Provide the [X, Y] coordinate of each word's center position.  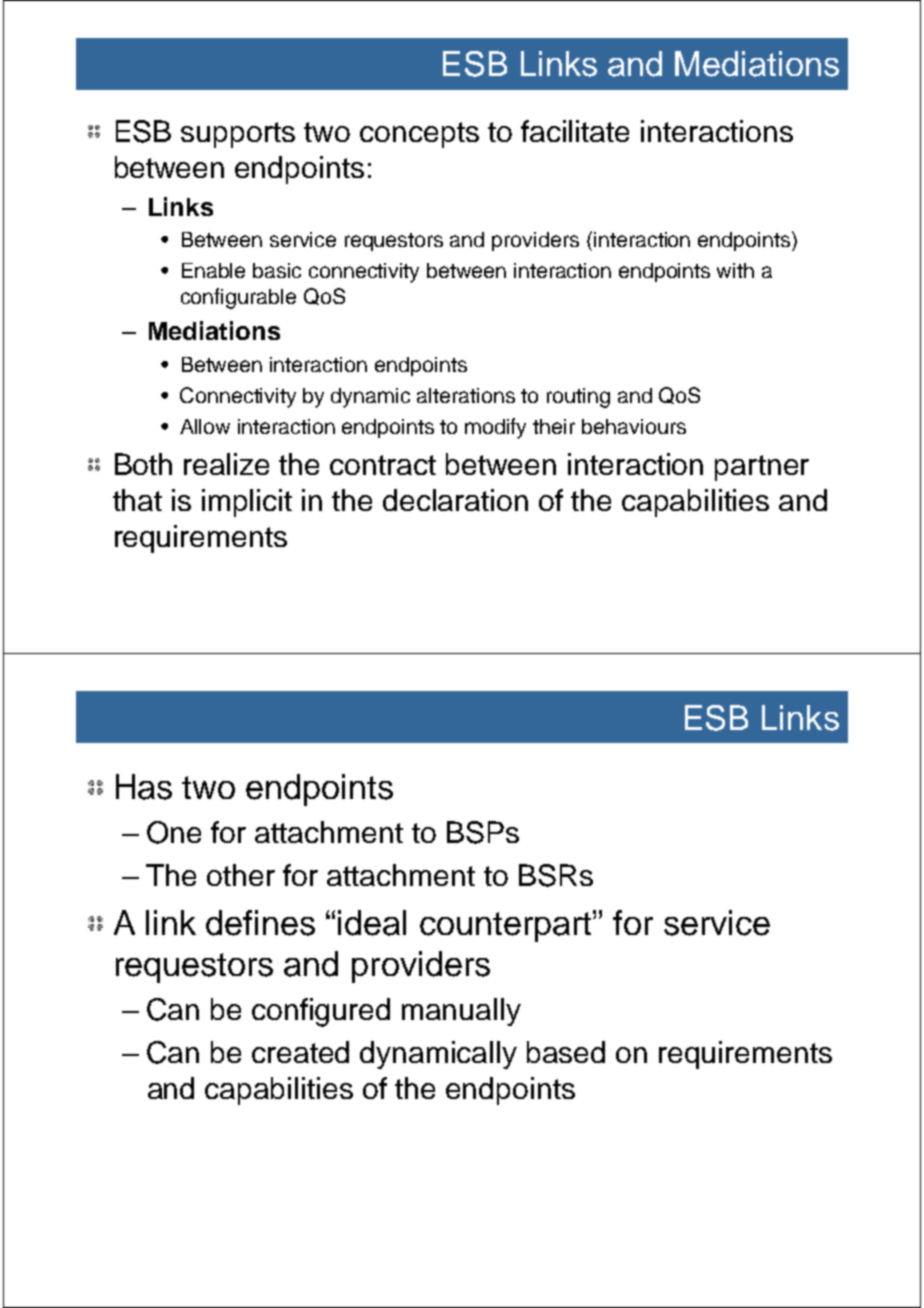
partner [762, 468]
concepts [419, 135]
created [300, 1052]
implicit [247, 503]
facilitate [575, 131]
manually [461, 1012]
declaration [455, 500]
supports [238, 135]
